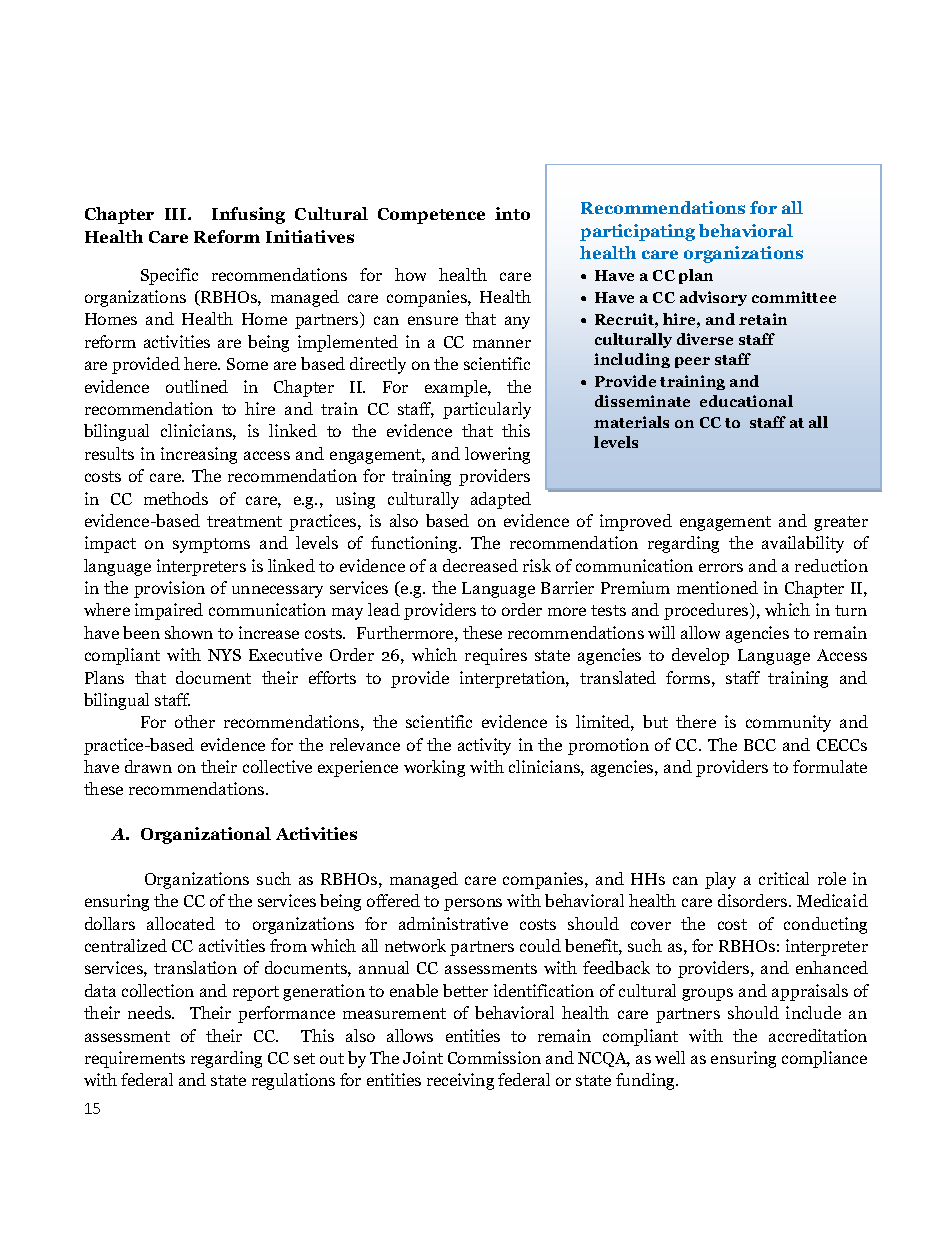 This image has height=1233, width=952. I want to click on develop, so click(700, 656).
